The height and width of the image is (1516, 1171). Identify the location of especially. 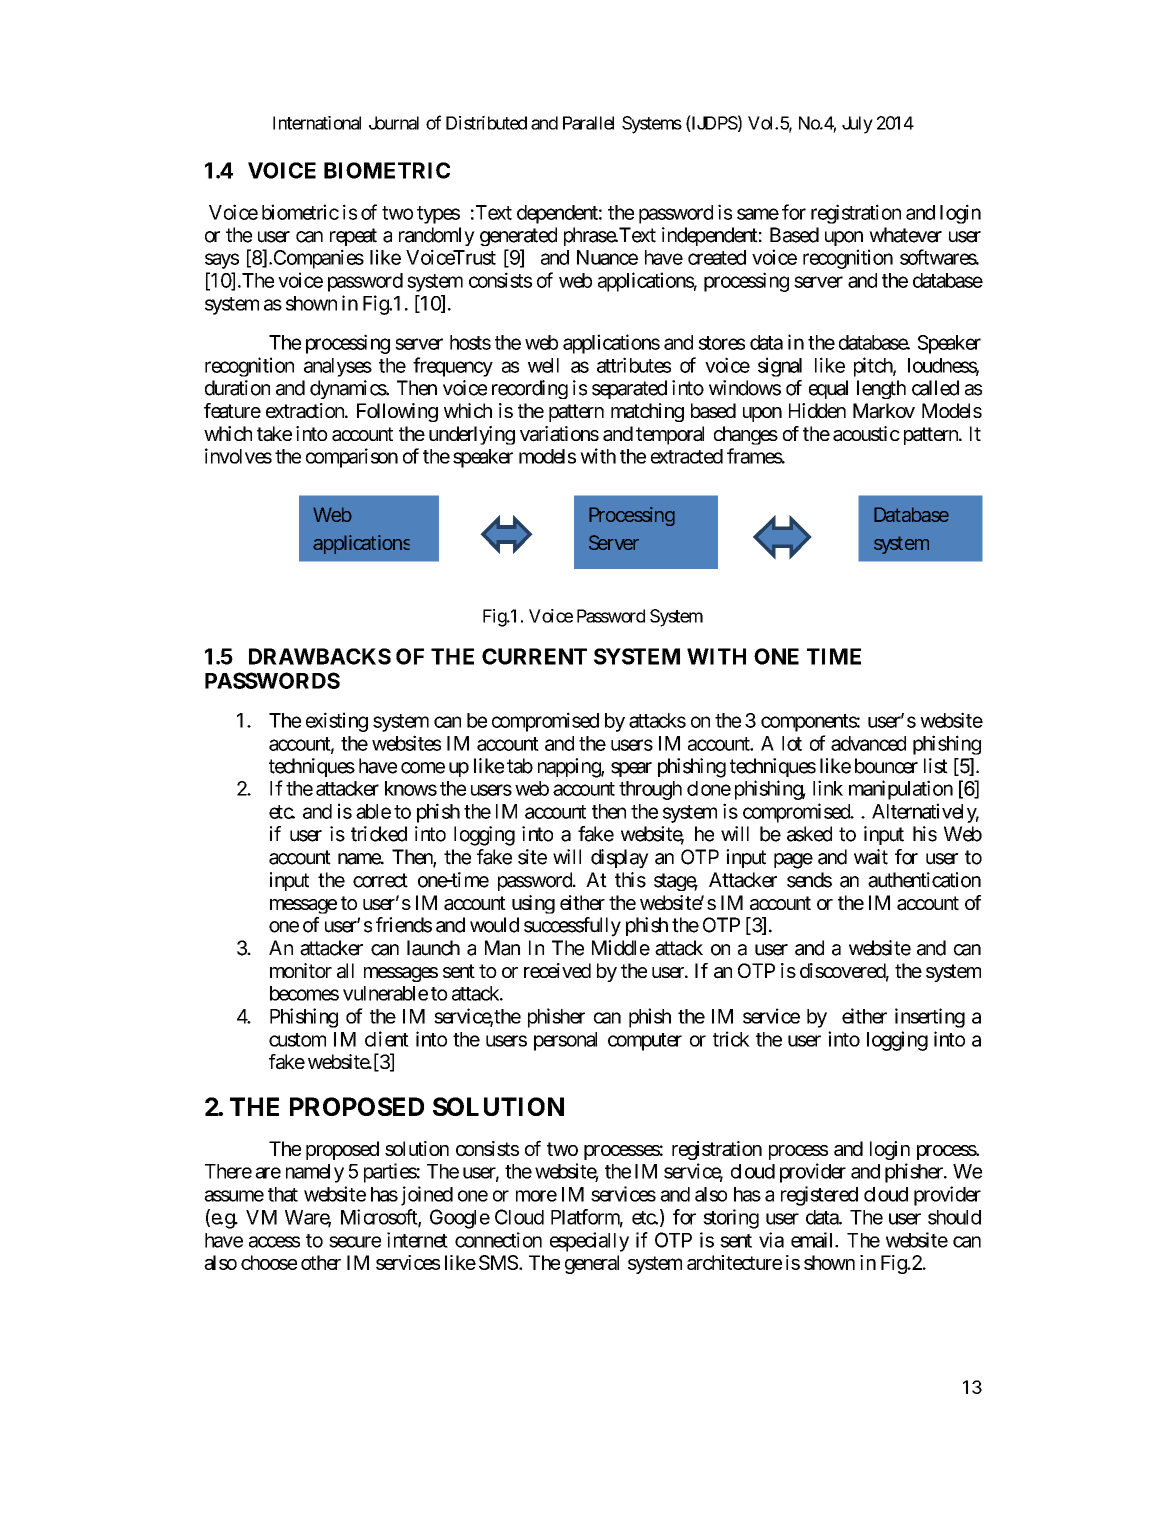
(589, 1242).
